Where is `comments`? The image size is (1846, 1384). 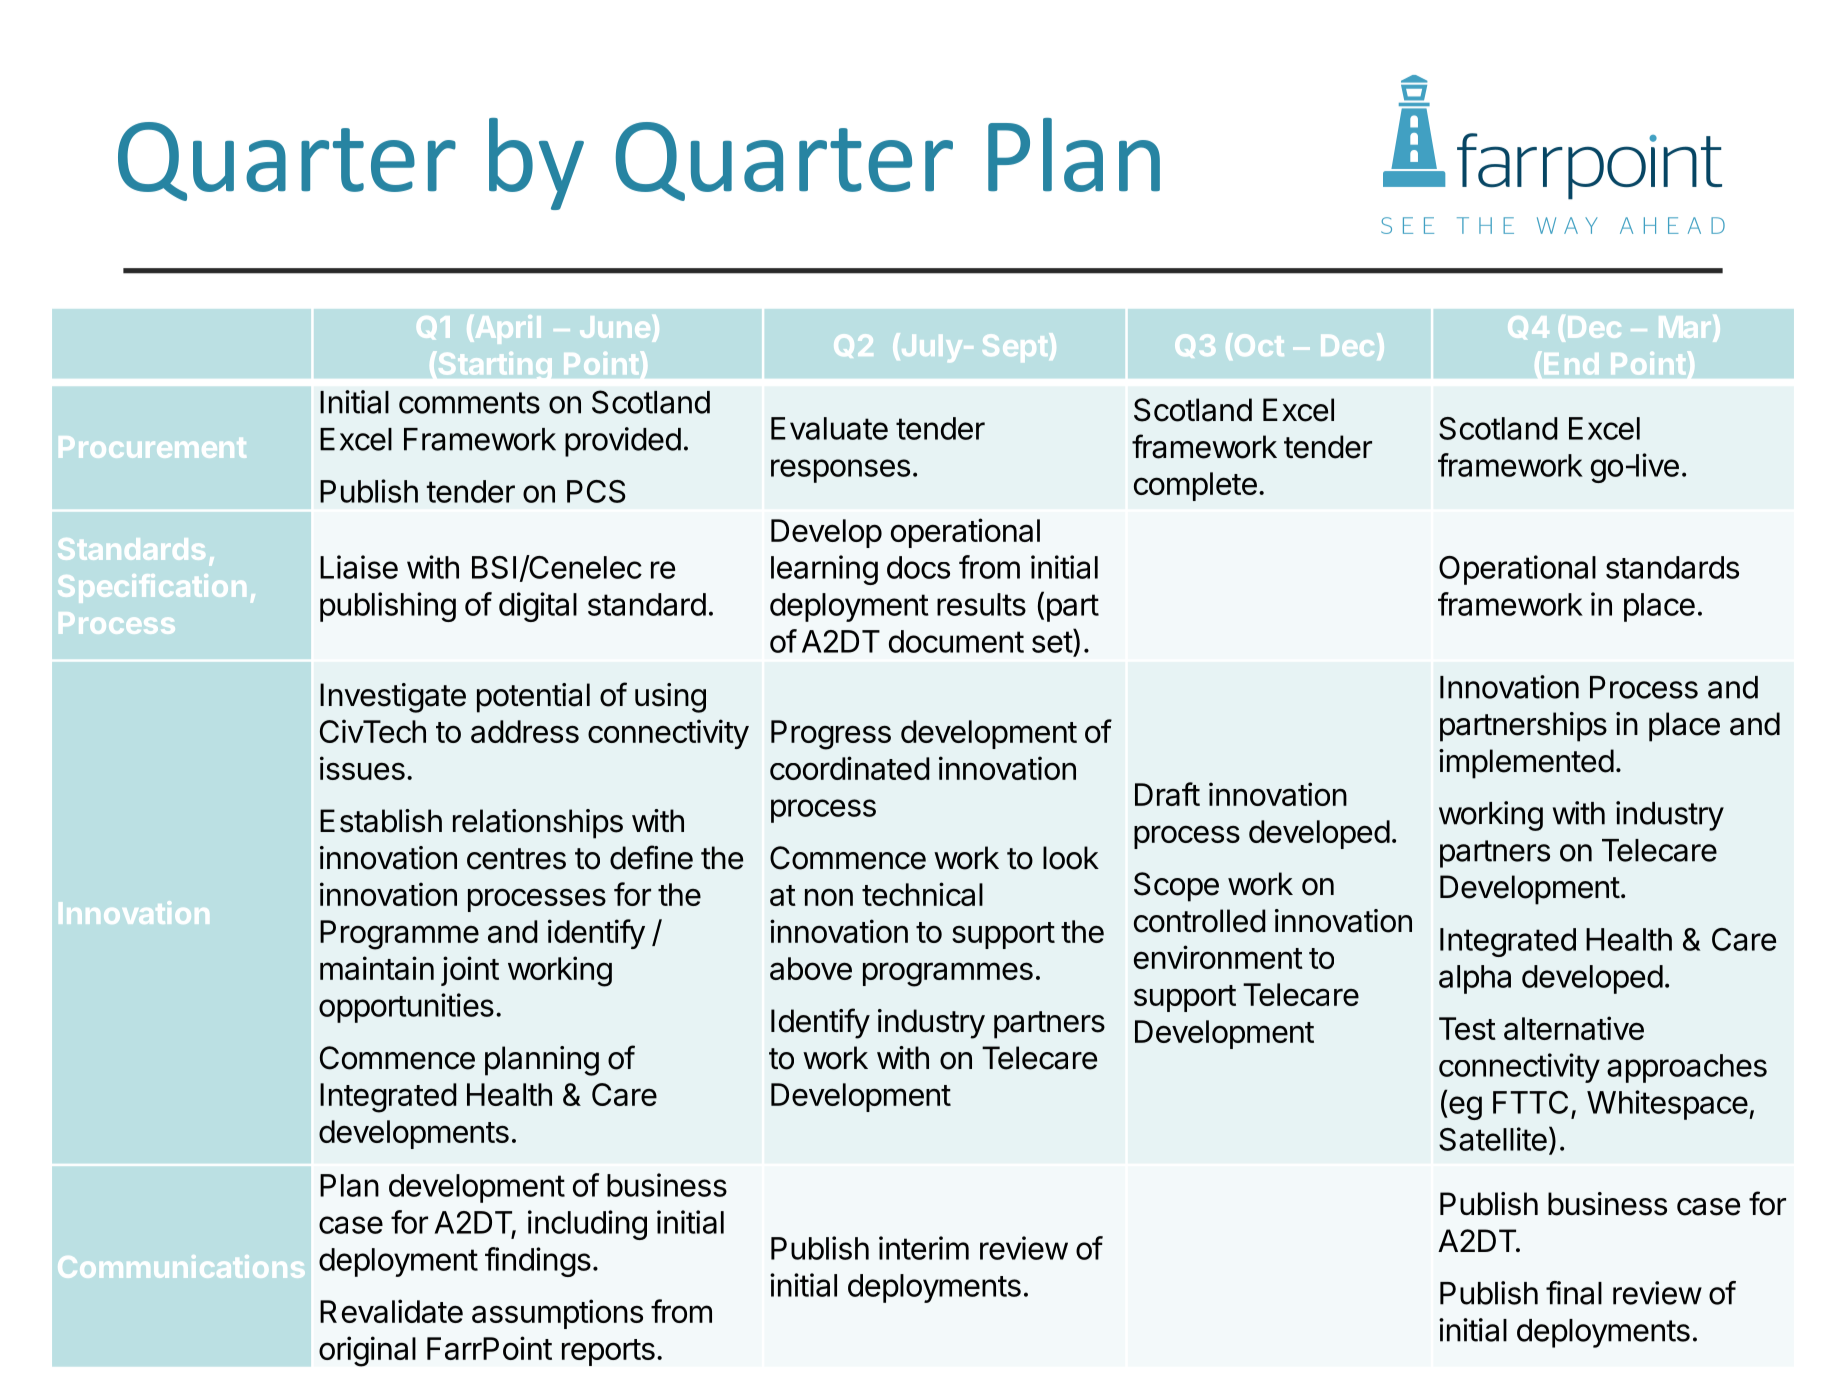 comments is located at coordinates (469, 403).
